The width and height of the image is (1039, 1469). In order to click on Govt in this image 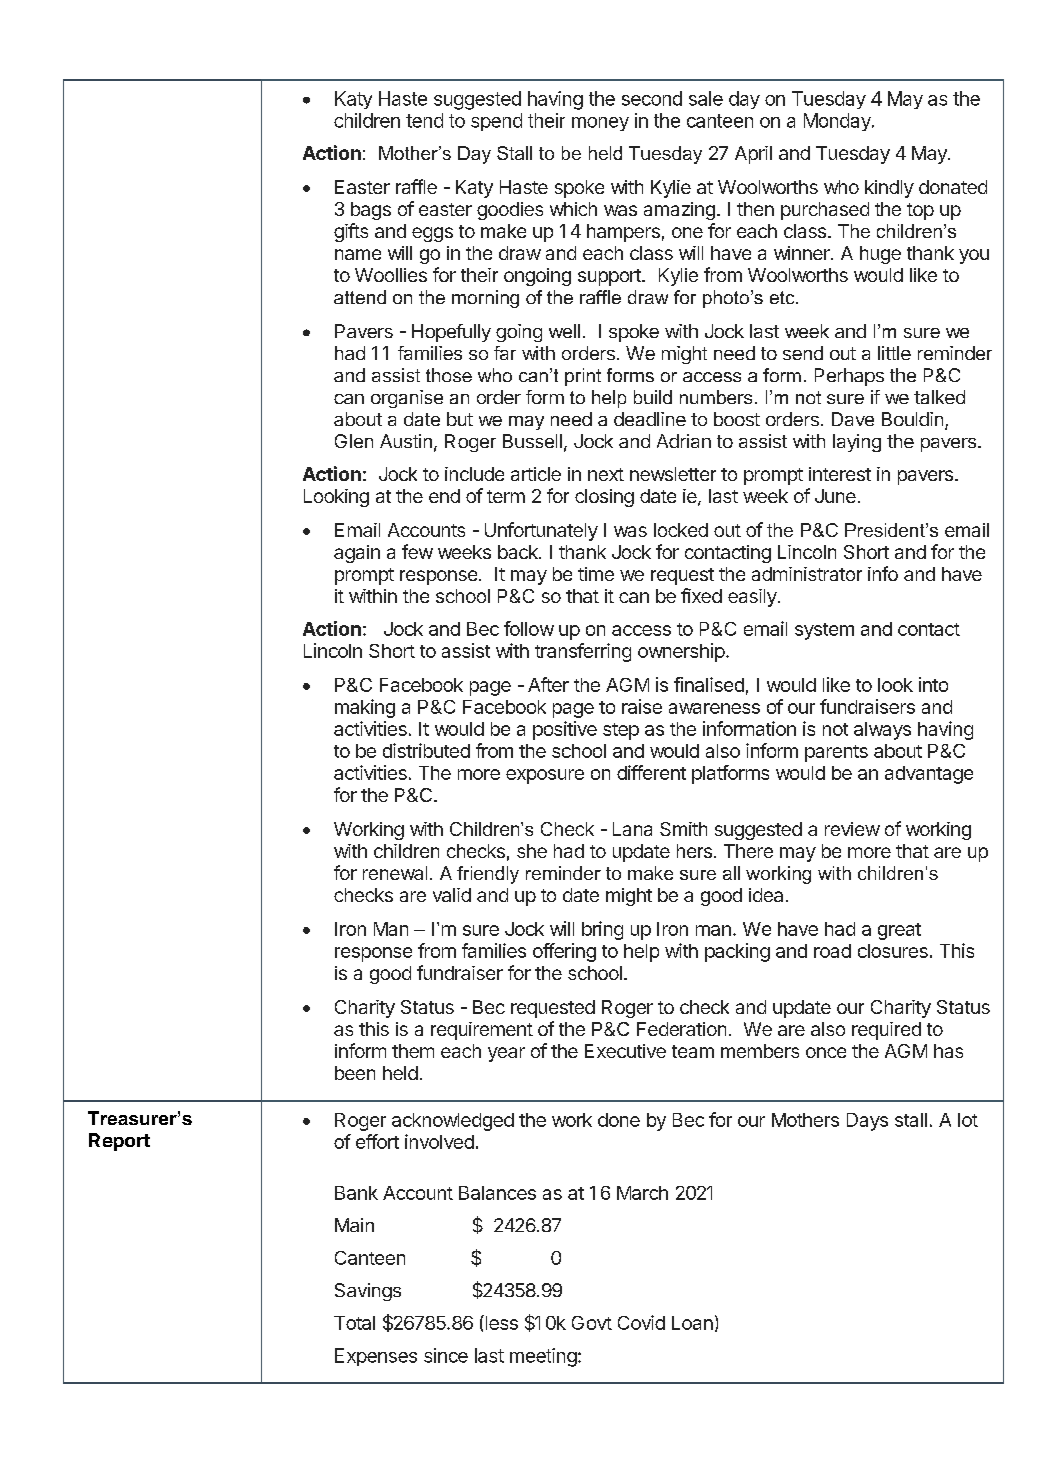, I will do `click(592, 1323)`.
